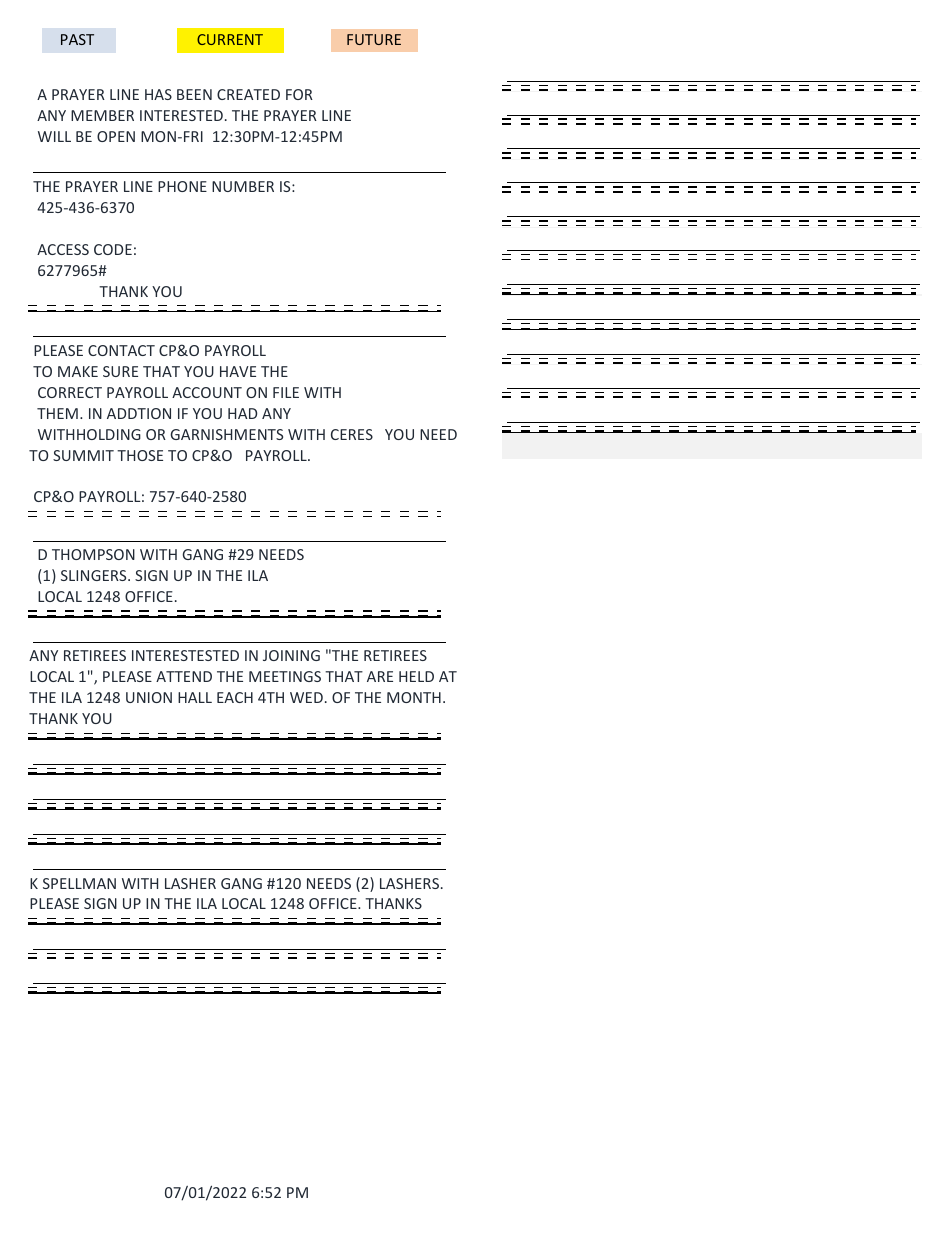 This page has height=1233, width=952. What do you see at coordinates (230, 39) in the page?
I see `CURRENT` at bounding box center [230, 39].
